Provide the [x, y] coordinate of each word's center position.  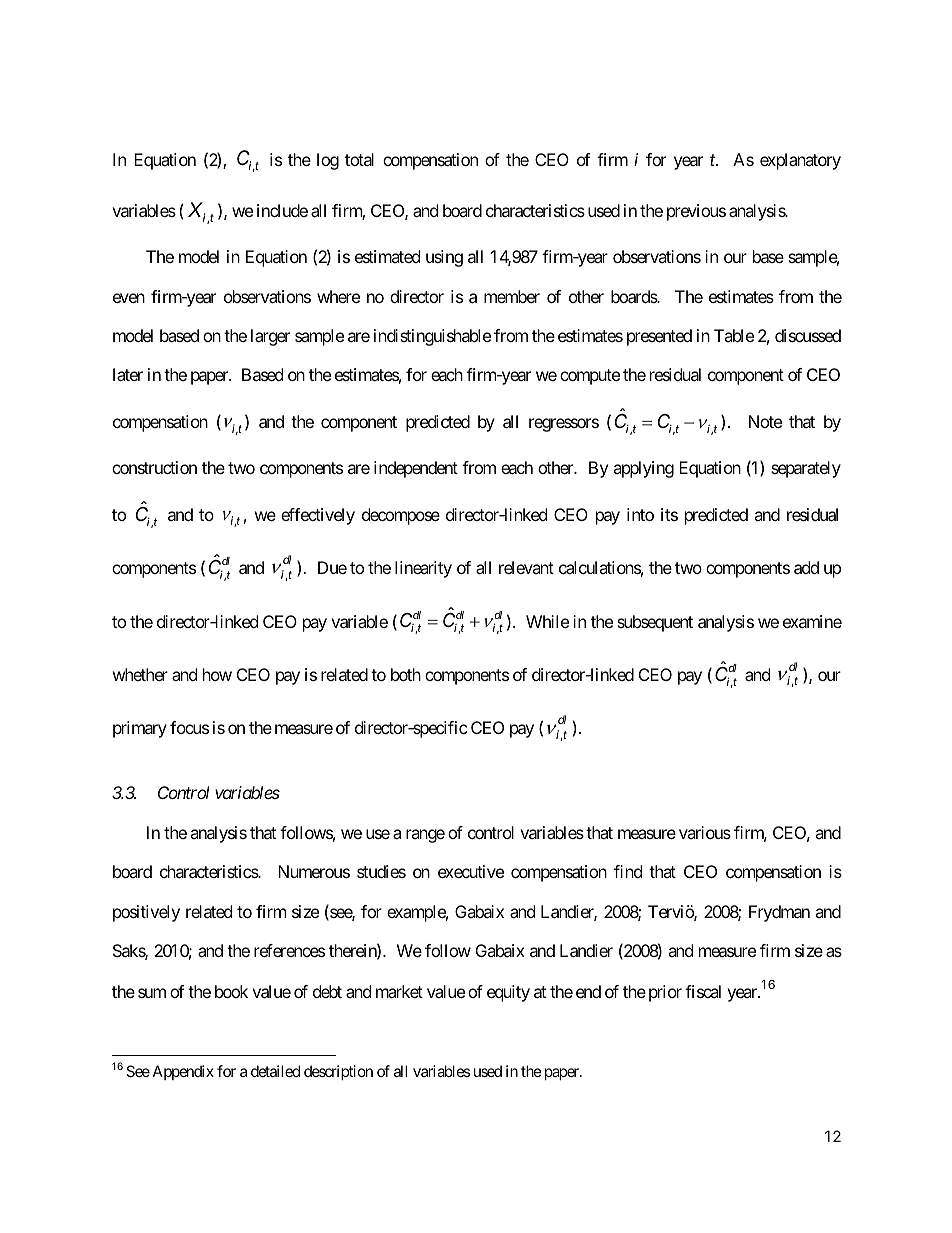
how [217, 674]
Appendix [183, 1072]
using [444, 258]
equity [508, 993]
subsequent [655, 623]
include [282, 210]
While [547, 621]
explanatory [800, 161]
